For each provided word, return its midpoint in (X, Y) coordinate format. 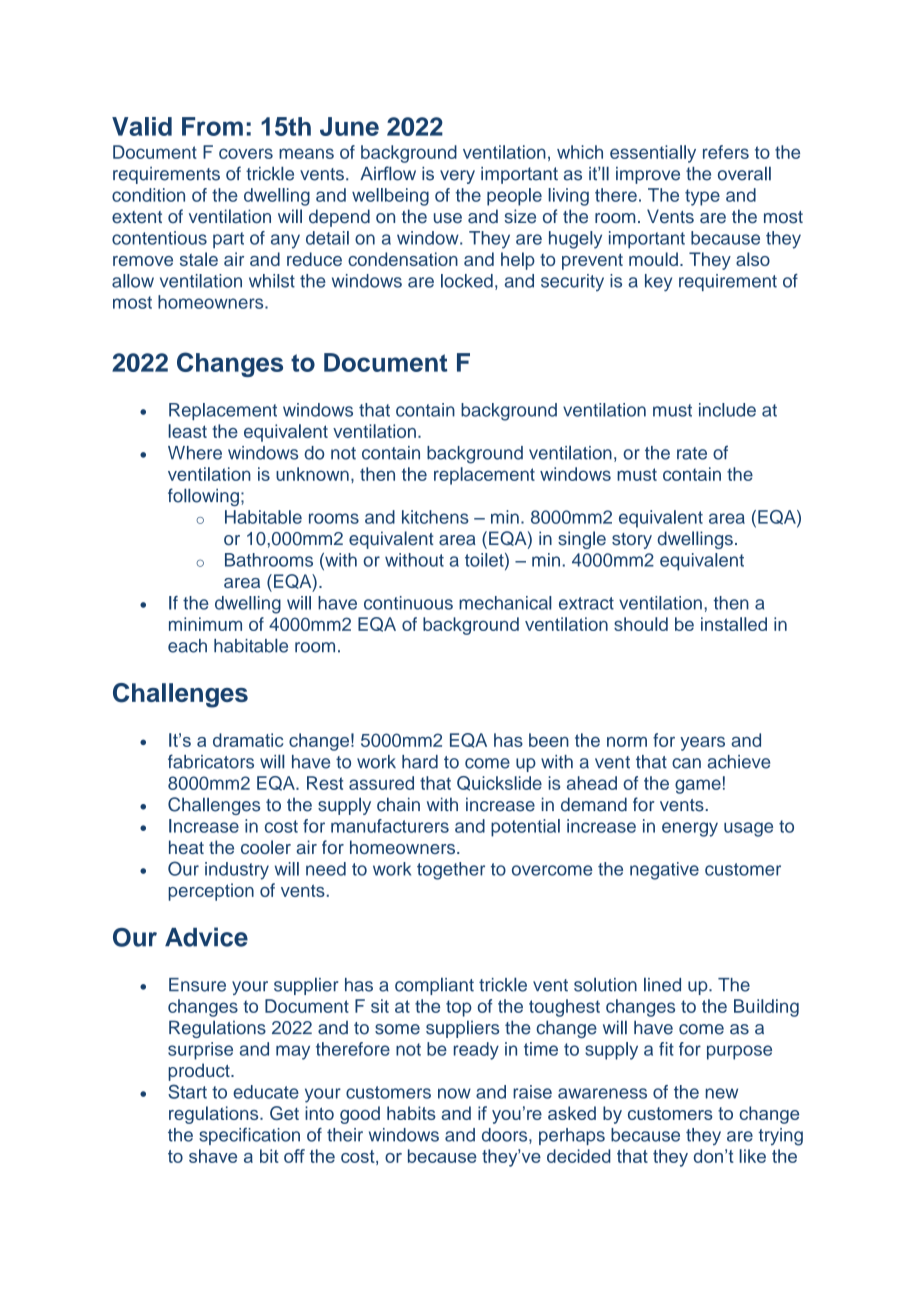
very (457, 177)
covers (246, 153)
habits (411, 1113)
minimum (205, 624)
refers (726, 152)
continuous (408, 603)
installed (734, 624)
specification (249, 1136)
